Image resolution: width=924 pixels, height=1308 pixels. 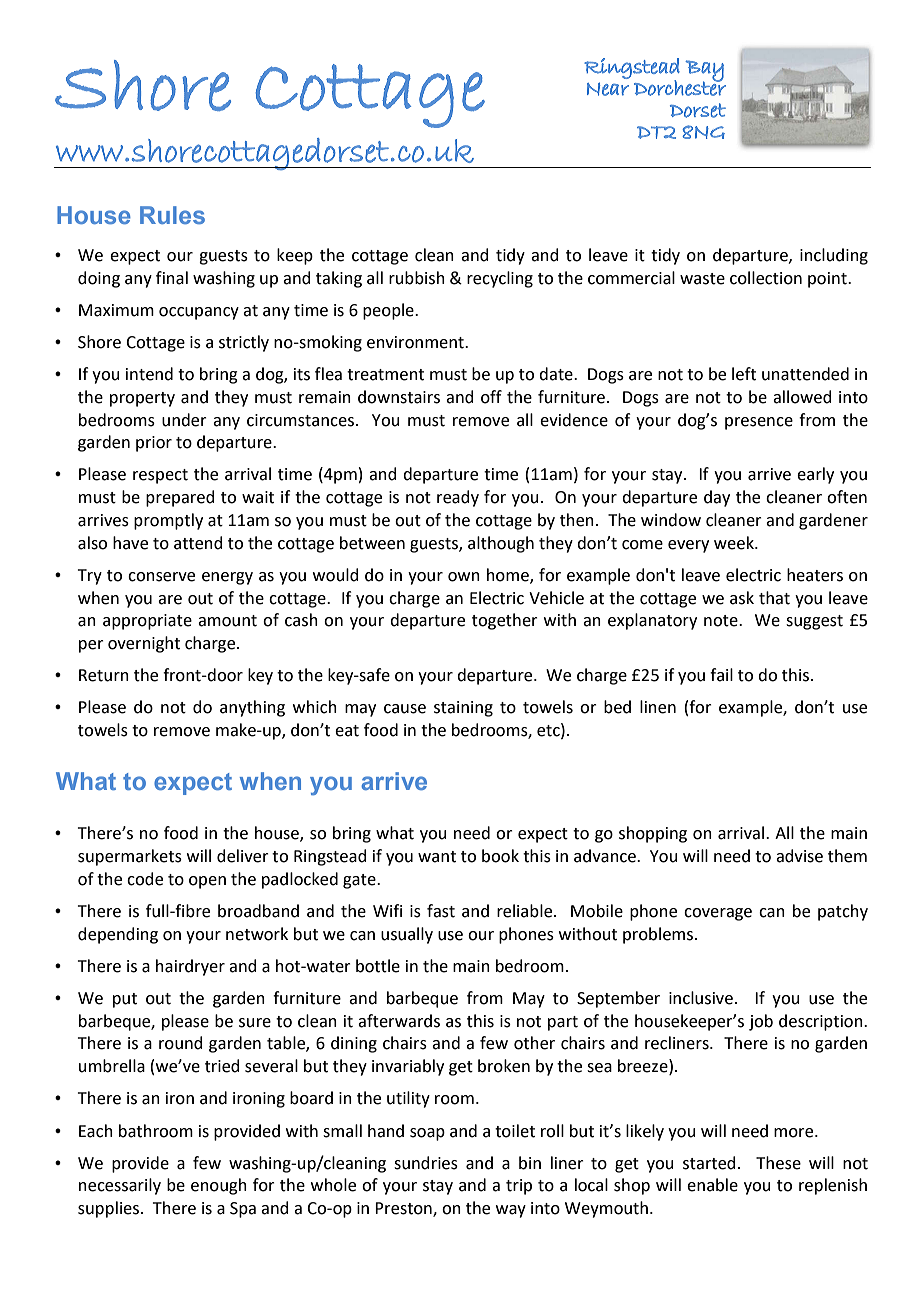 What do you see at coordinates (519, 1187) in the screenshot?
I see `trip` at bounding box center [519, 1187].
